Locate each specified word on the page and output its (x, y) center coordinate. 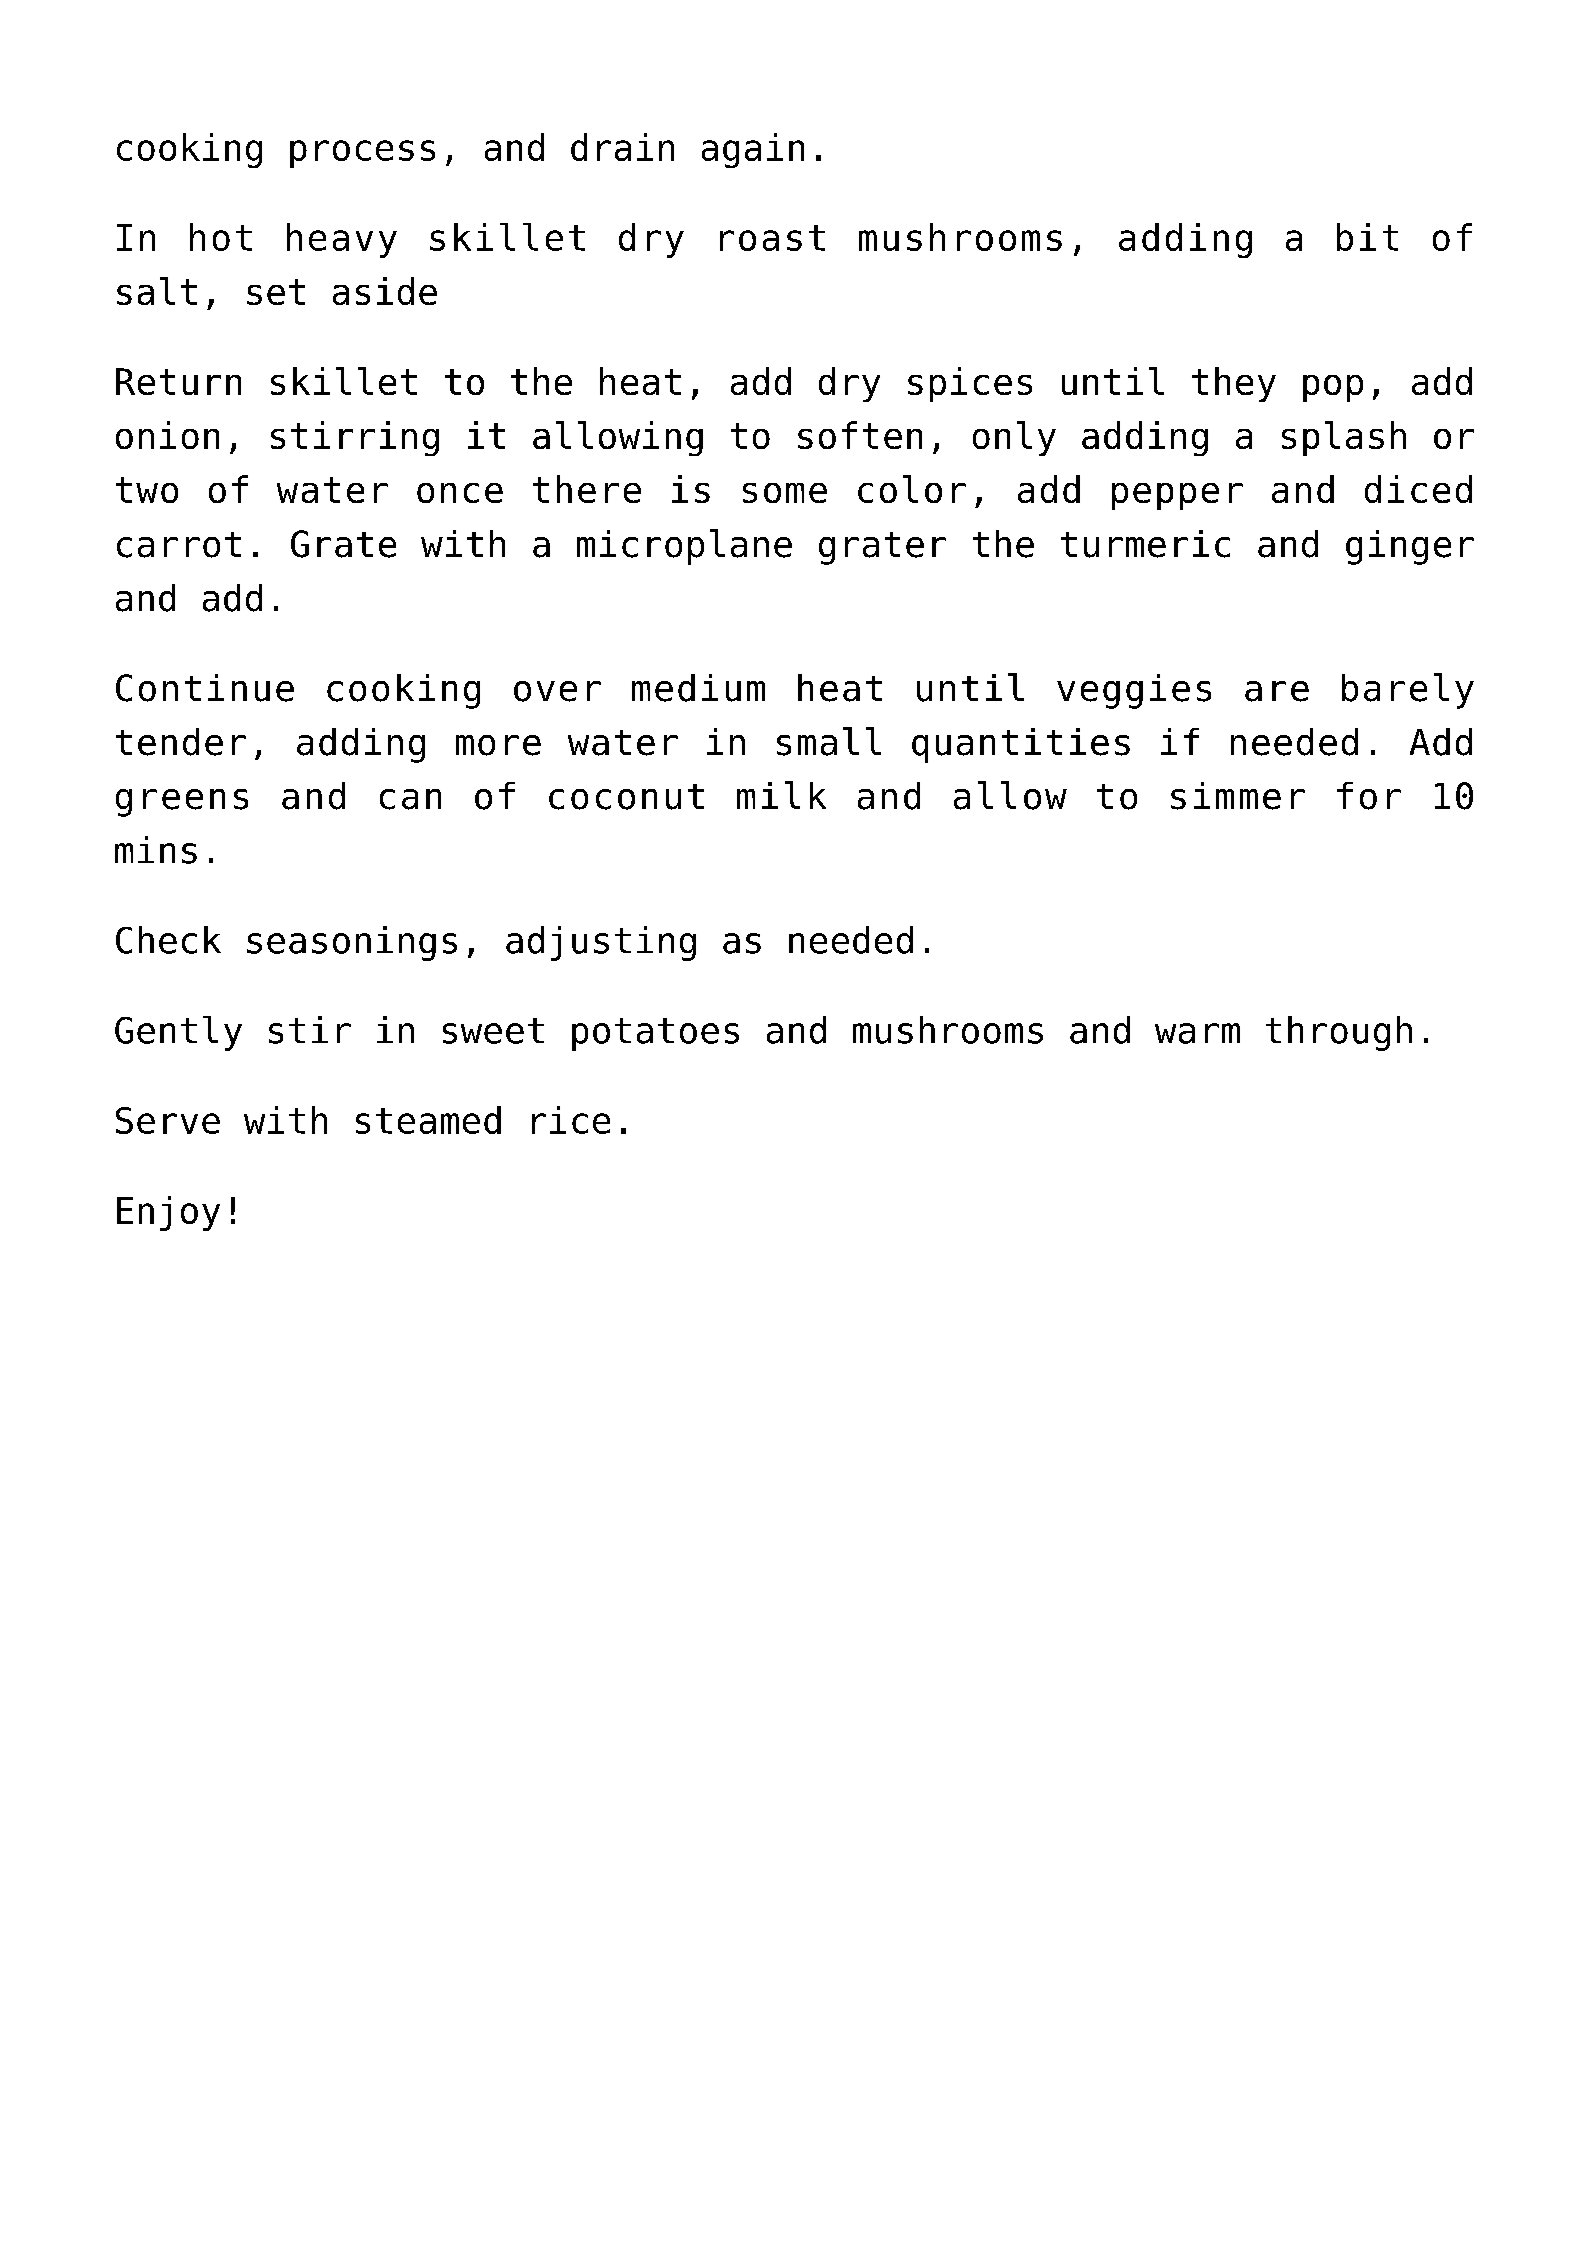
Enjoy (168, 1213)
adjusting (601, 943)
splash (1344, 438)
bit (1367, 237)
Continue (205, 688)
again (753, 150)
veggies (1134, 691)
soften (860, 435)
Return (178, 381)
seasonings (352, 943)
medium (698, 688)
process (362, 154)
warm (1197, 1033)
